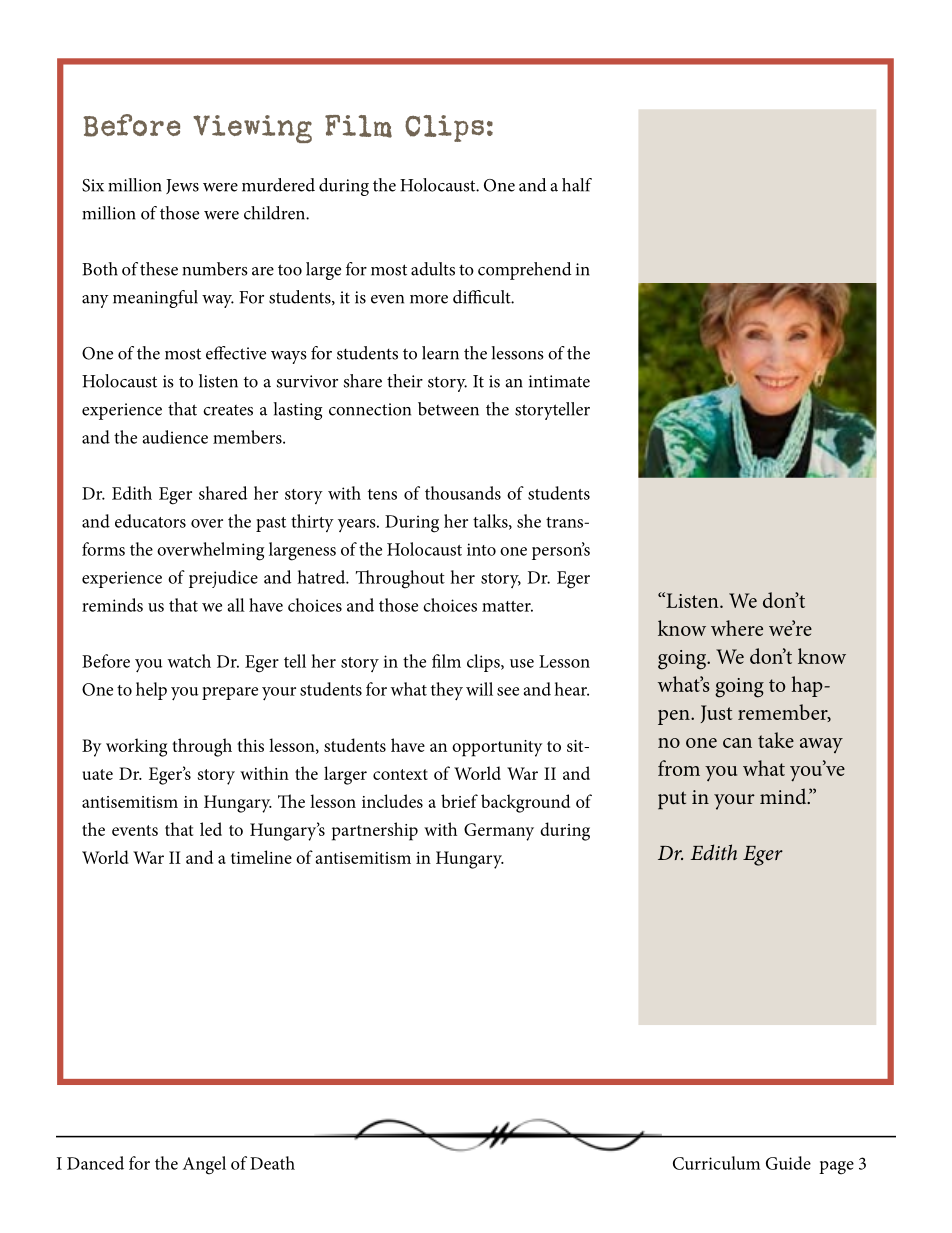 This screenshot has height=1233, width=952. I want to click on comprehend, so click(525, 271).
